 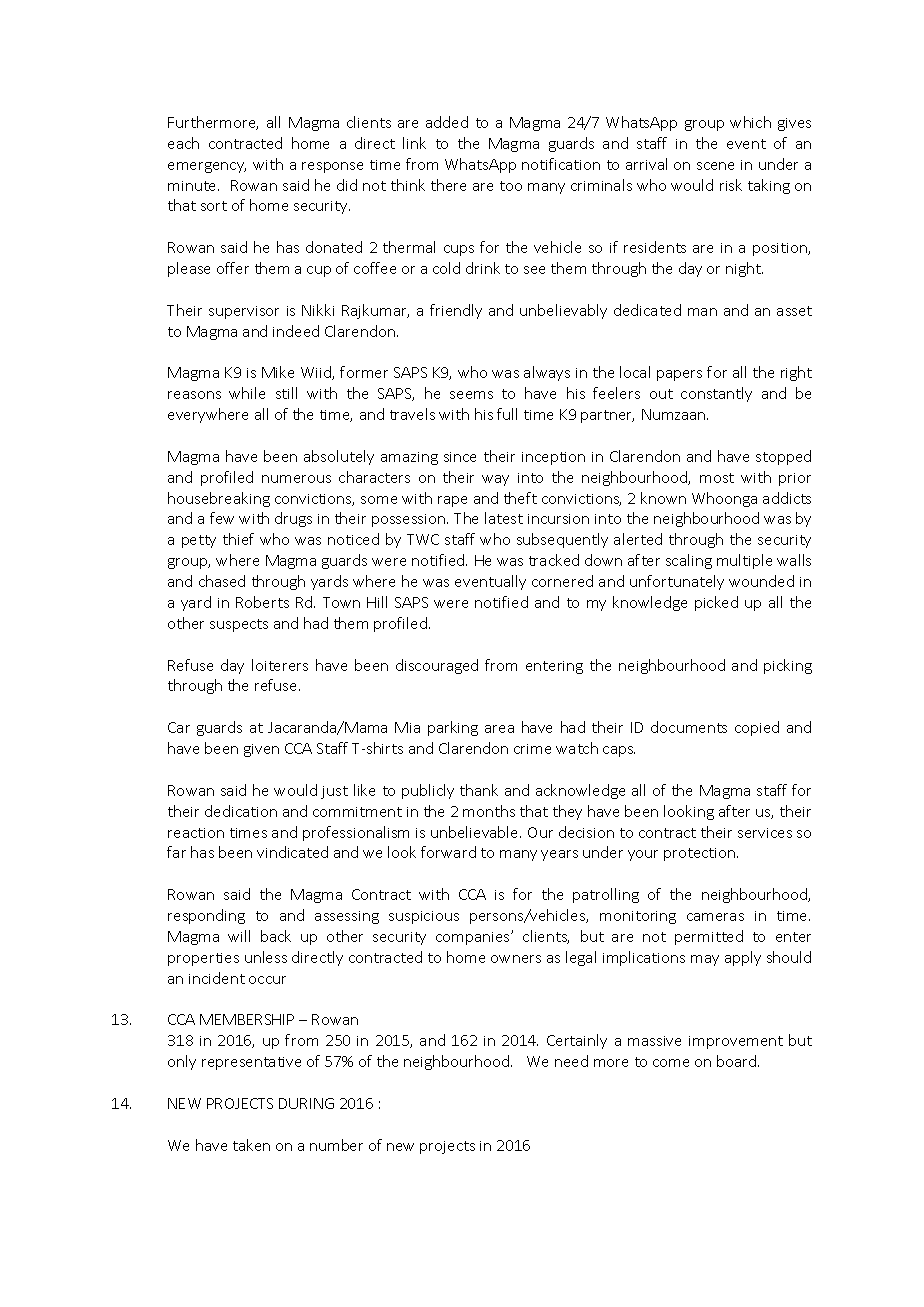 I want to click on protection, so click(x=699, y=854).
